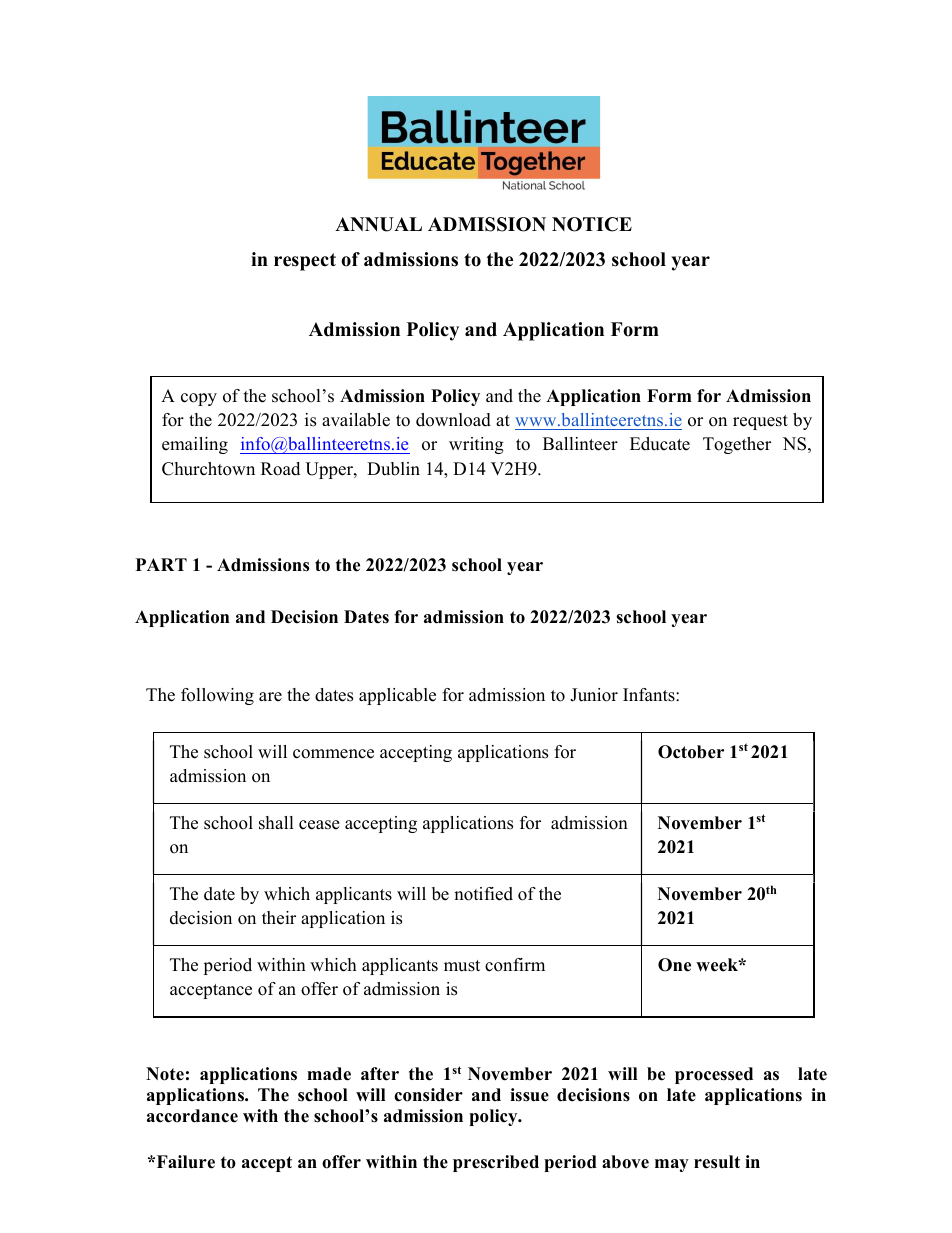 This screenshot has width=952, height=1233. Describe the element at coordinates (217, 696) in the screenshot. I see `following` at that location.
